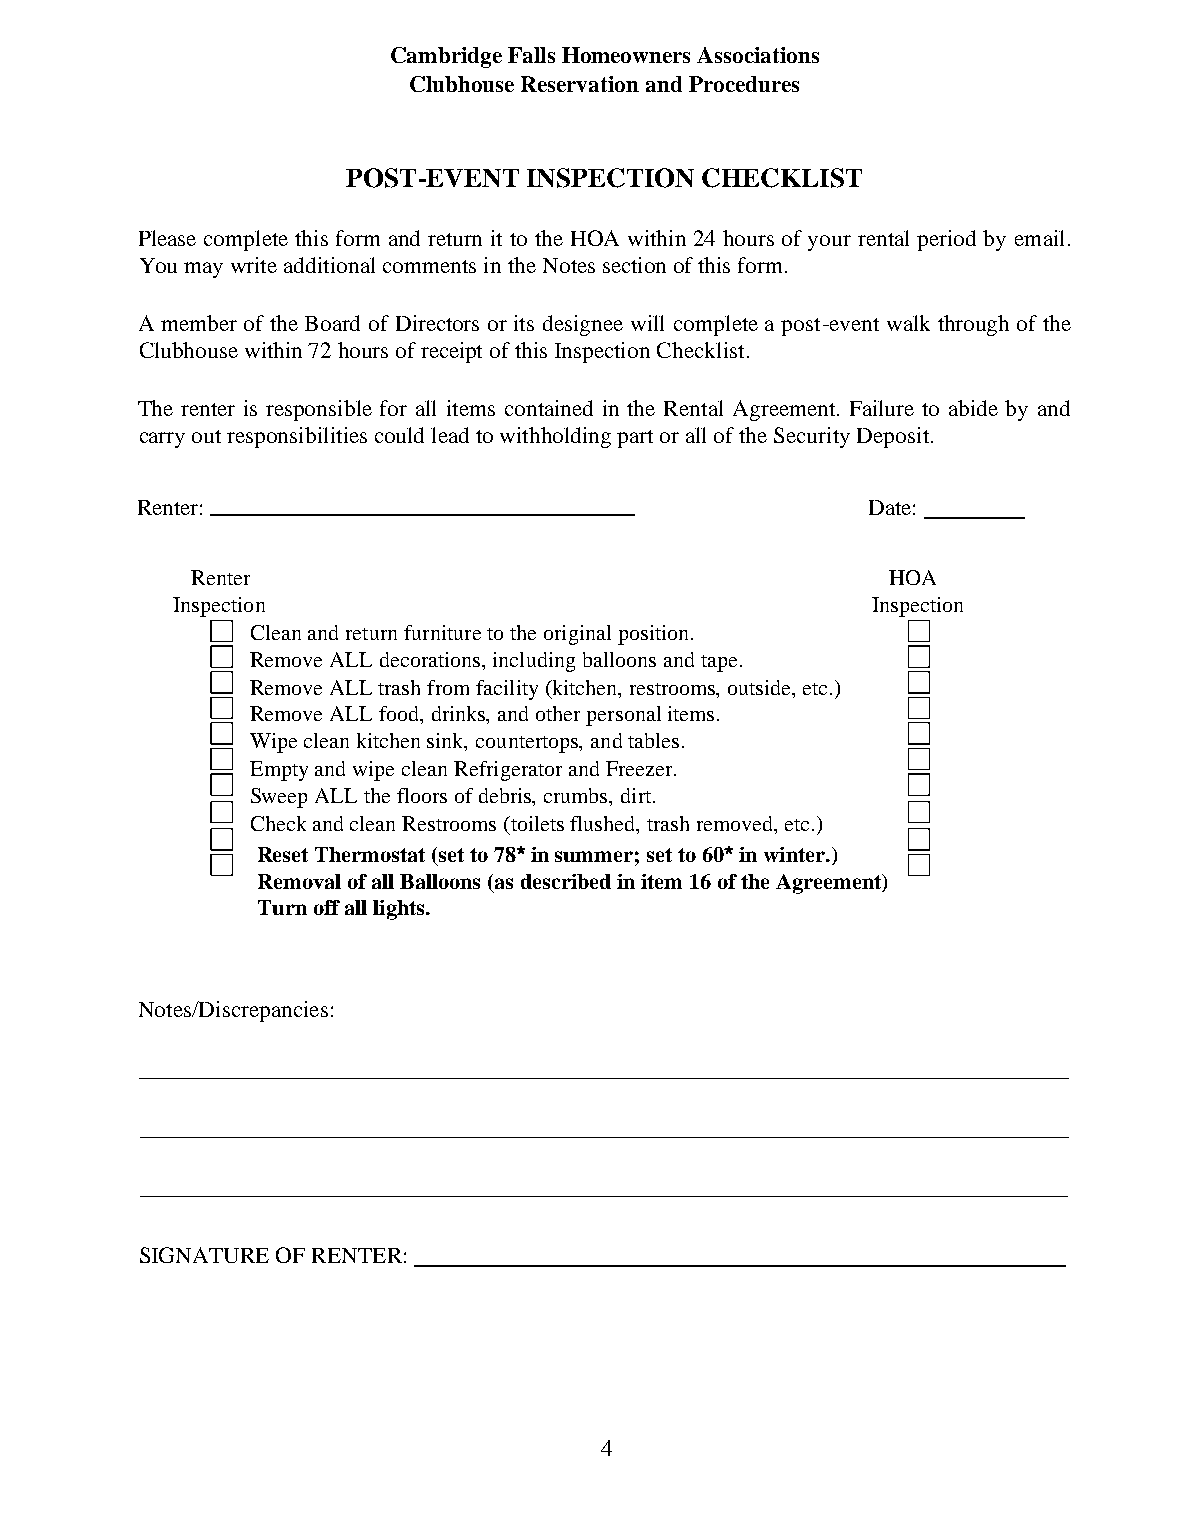 This image has height=1533, width=1185. What do you see at coordinates (297, 437) in the image?
I see `responsibilities` at bounding box center [297, 437].
